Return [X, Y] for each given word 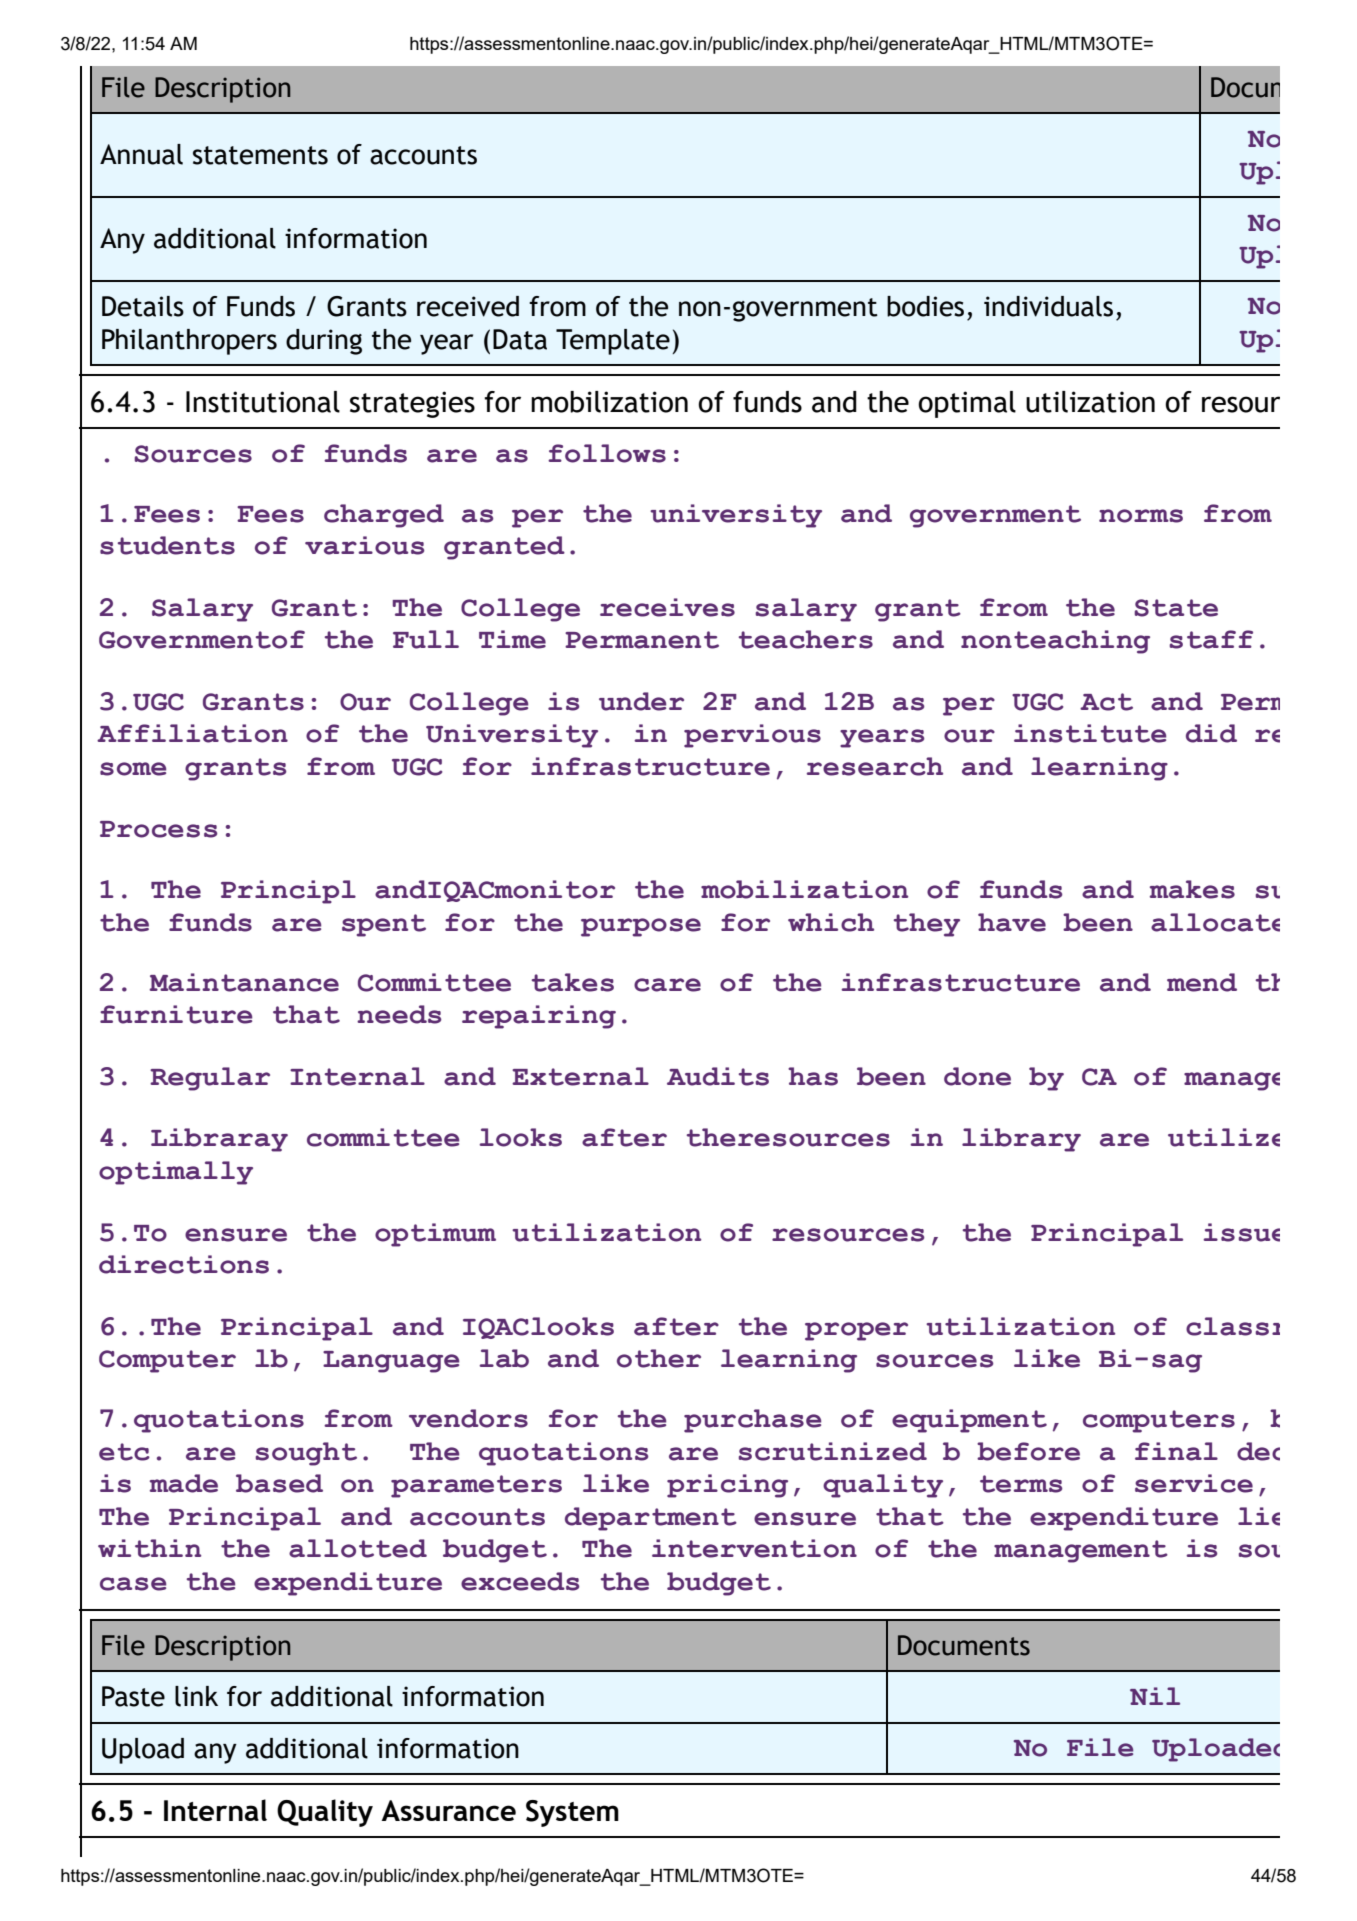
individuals [1048, 306]
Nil [1155, 1696]
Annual [141, 154]
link [196, 1696]
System [572, 1813]
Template [613, 342]
